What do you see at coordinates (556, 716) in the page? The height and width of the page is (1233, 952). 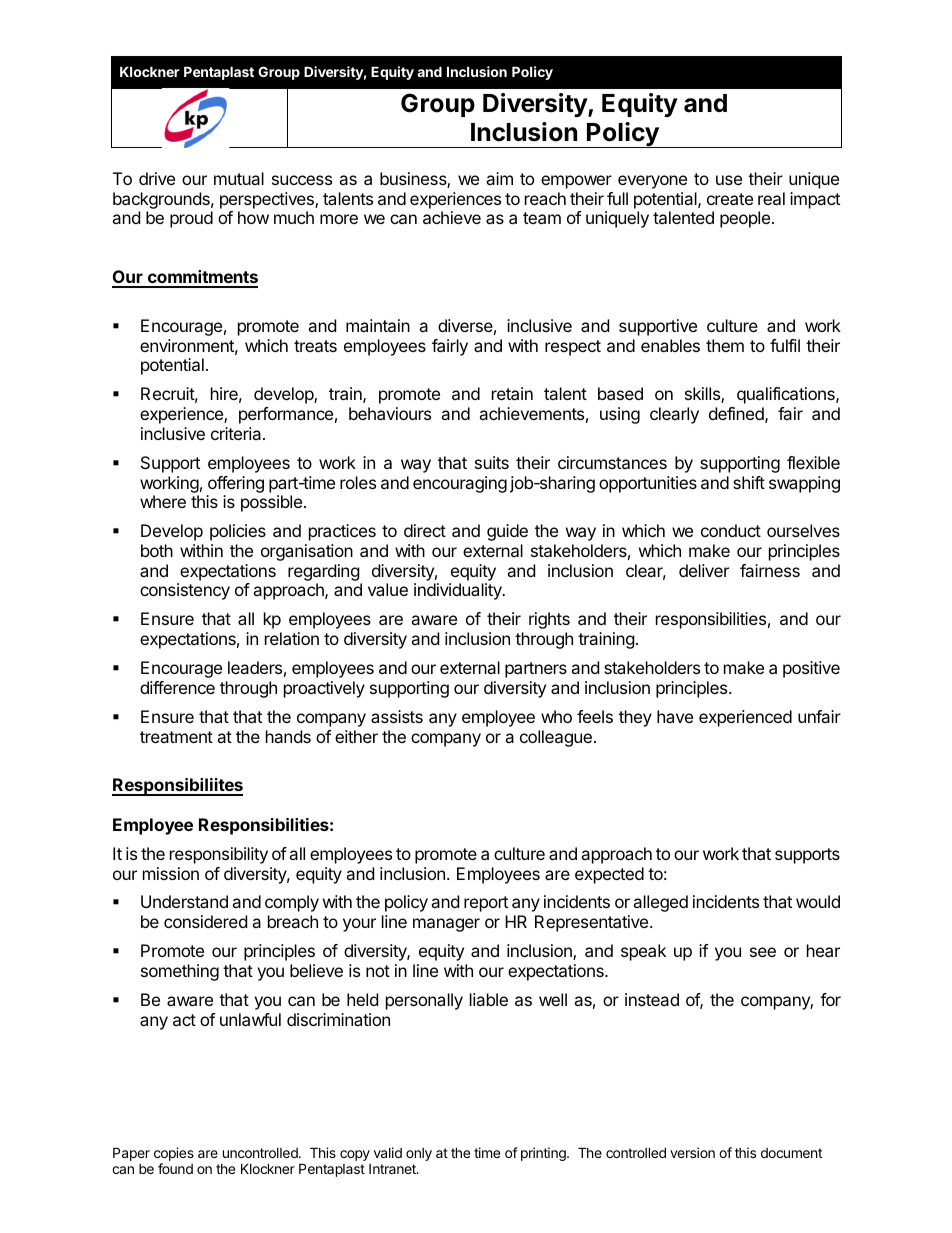 I see `who` at bounding box center [556, 716].
